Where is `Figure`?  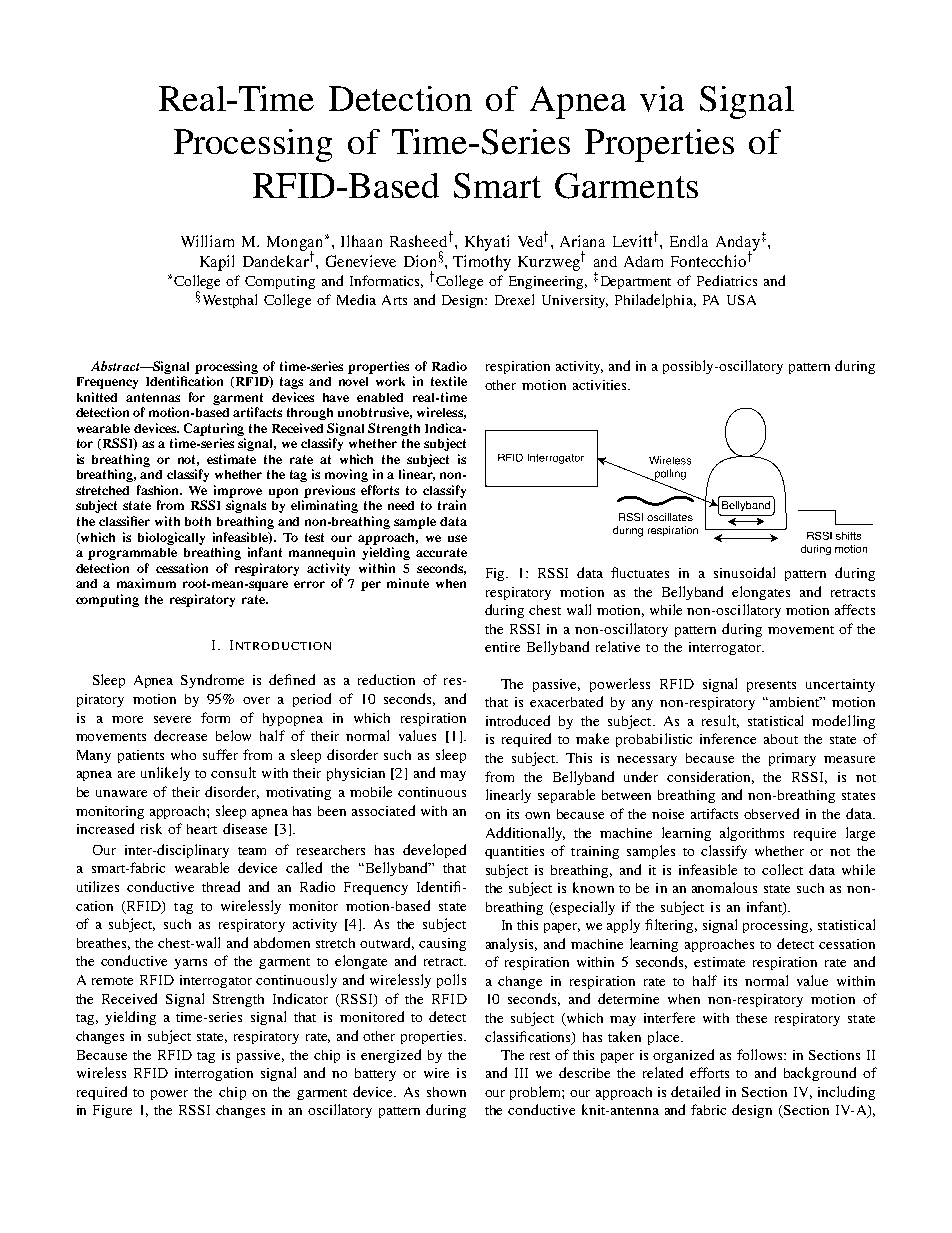
Figure is located at coordinates (112, 1111).
